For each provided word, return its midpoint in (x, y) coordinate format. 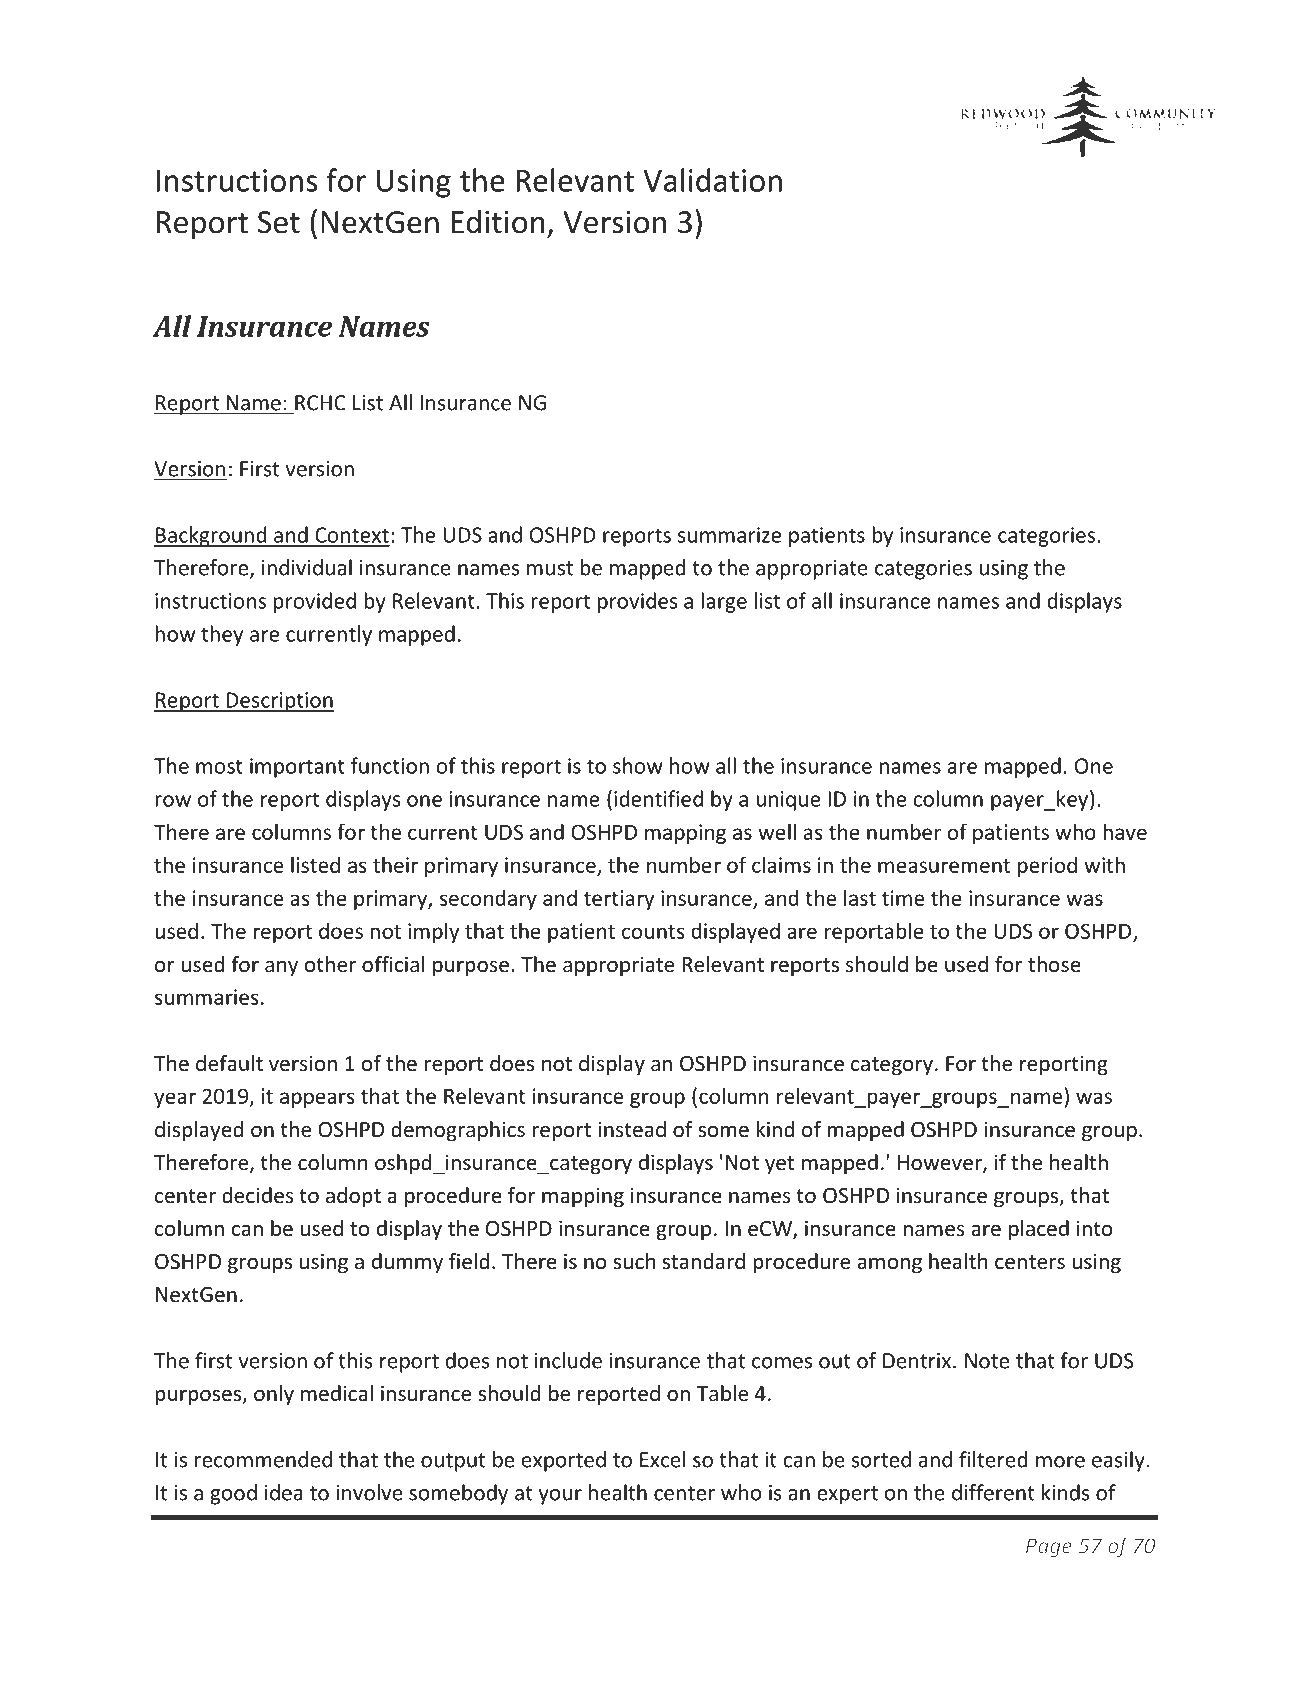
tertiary (619, 900)
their (395, 864)
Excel (662, 1459)
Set (279, 222)
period (1047, 866)
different (993, 1492)
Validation (712, 180)
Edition (498, 222)
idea (284, 1492)
